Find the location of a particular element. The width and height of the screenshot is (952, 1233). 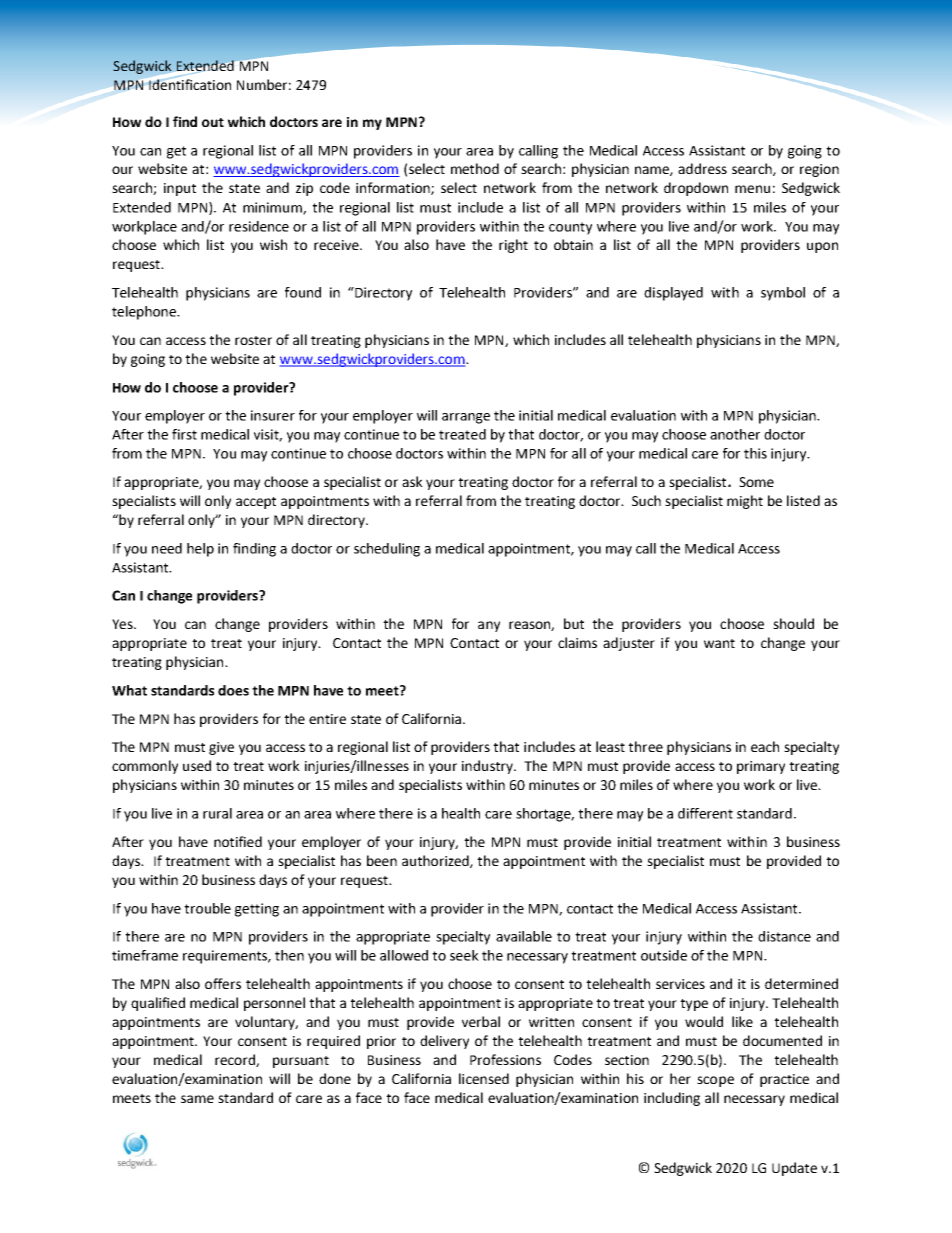

same is located at coordinates (197, 1099).
